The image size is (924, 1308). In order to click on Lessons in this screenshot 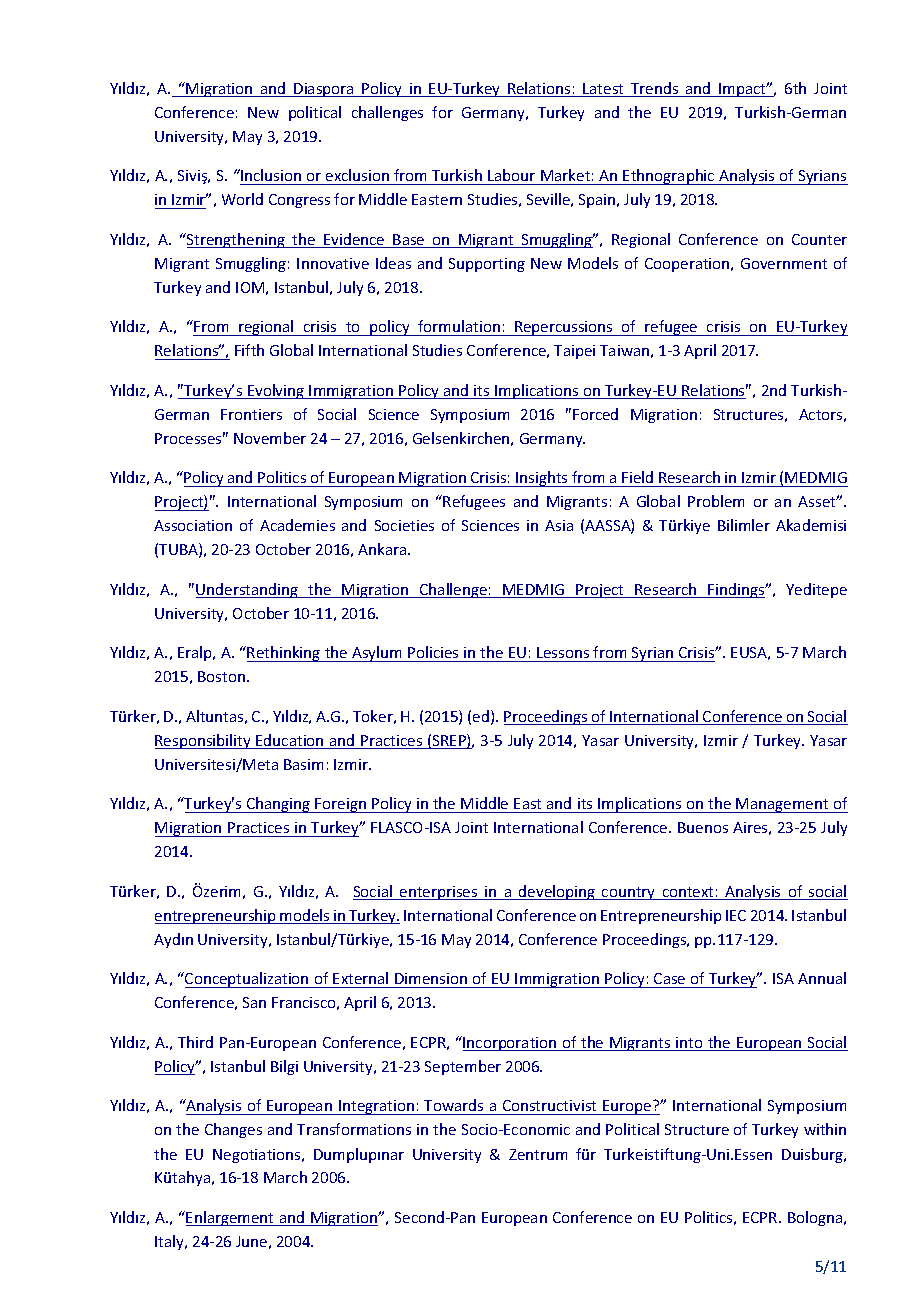, I will do `click(563, 652)`.
